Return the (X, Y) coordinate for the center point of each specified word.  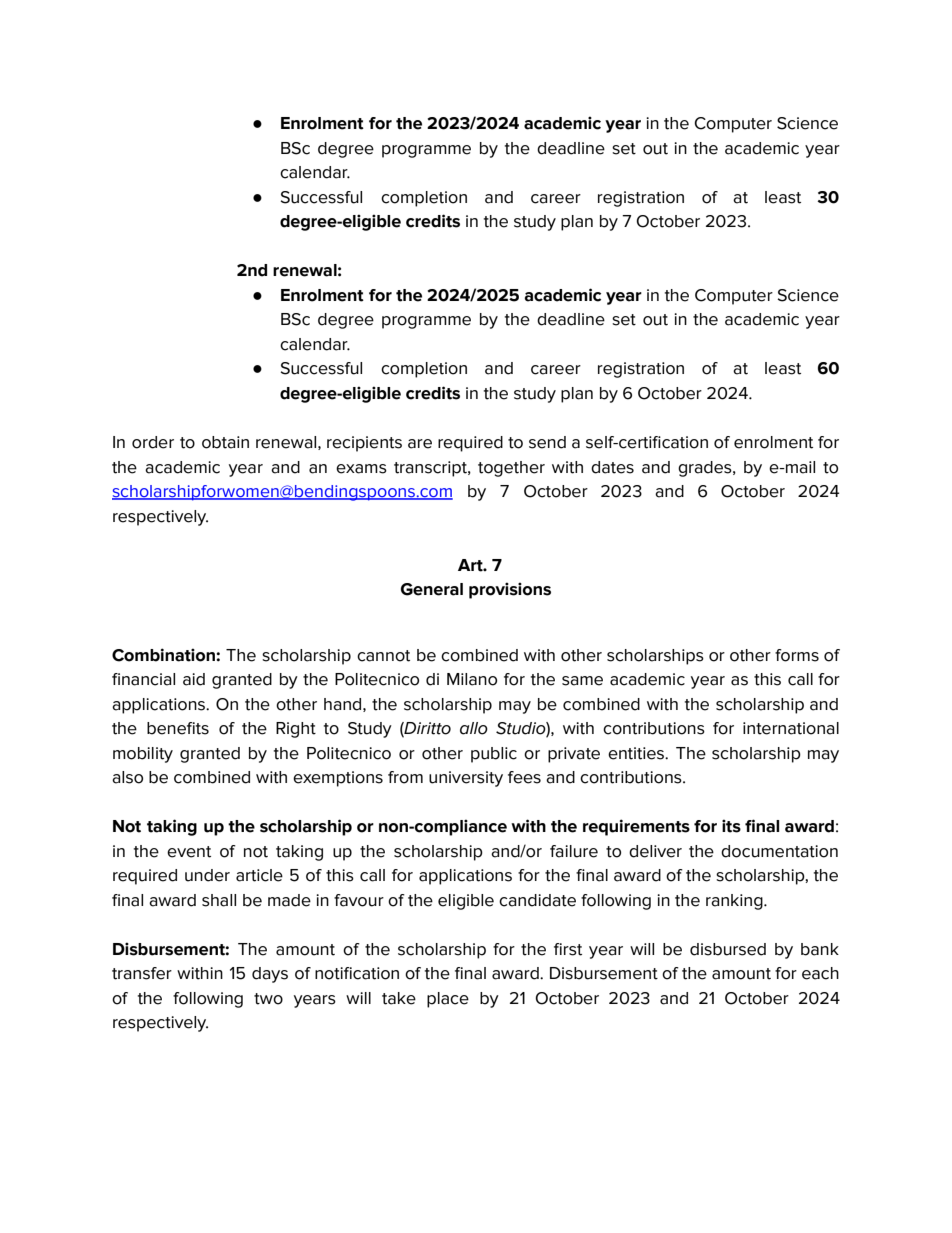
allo (474, 728)
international (791, 728)
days (270, 975)
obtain (225, 442)
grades (706, 469)
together (511, 469)
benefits (178, 728)
